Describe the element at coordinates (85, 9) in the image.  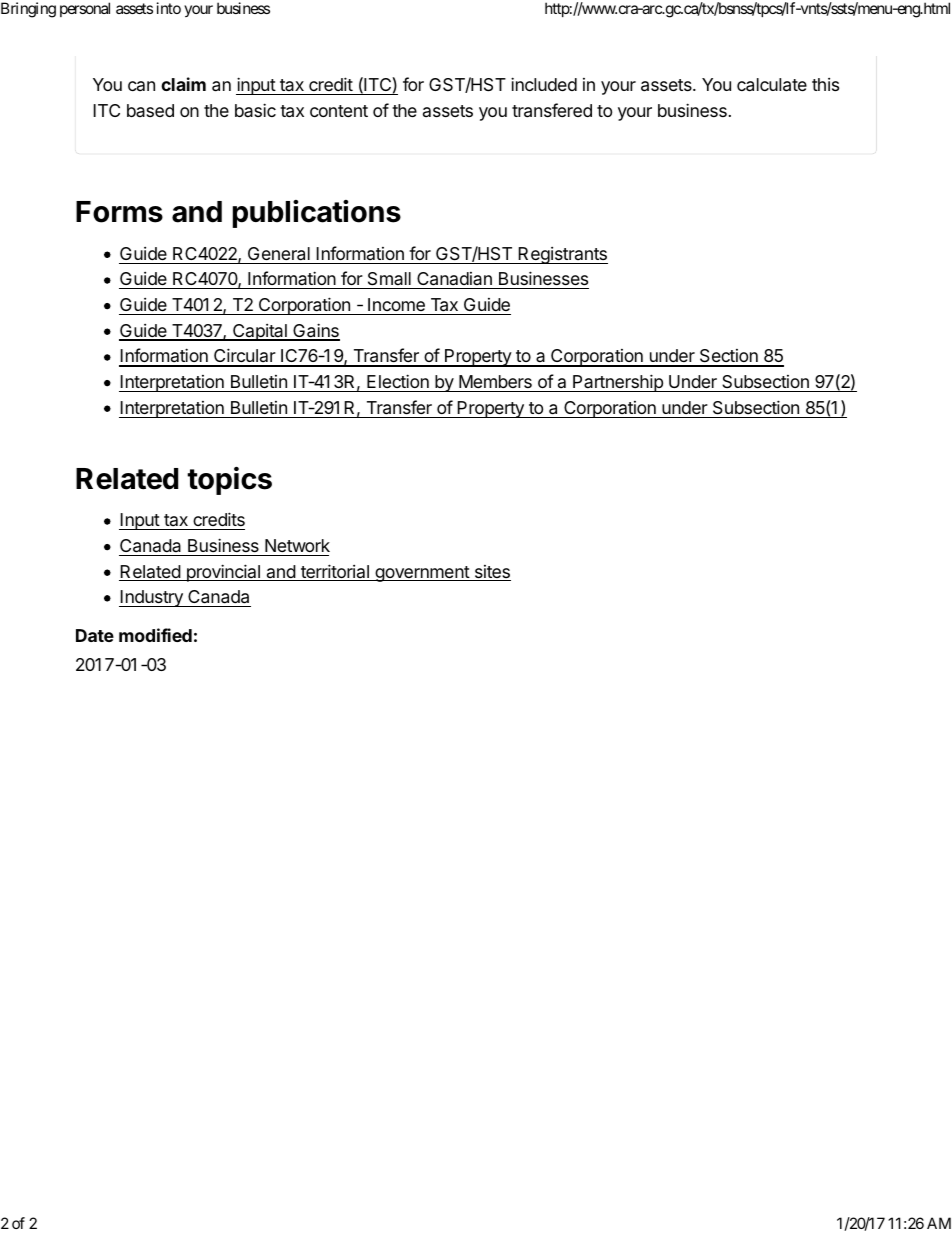
I see `personal` at that location.
